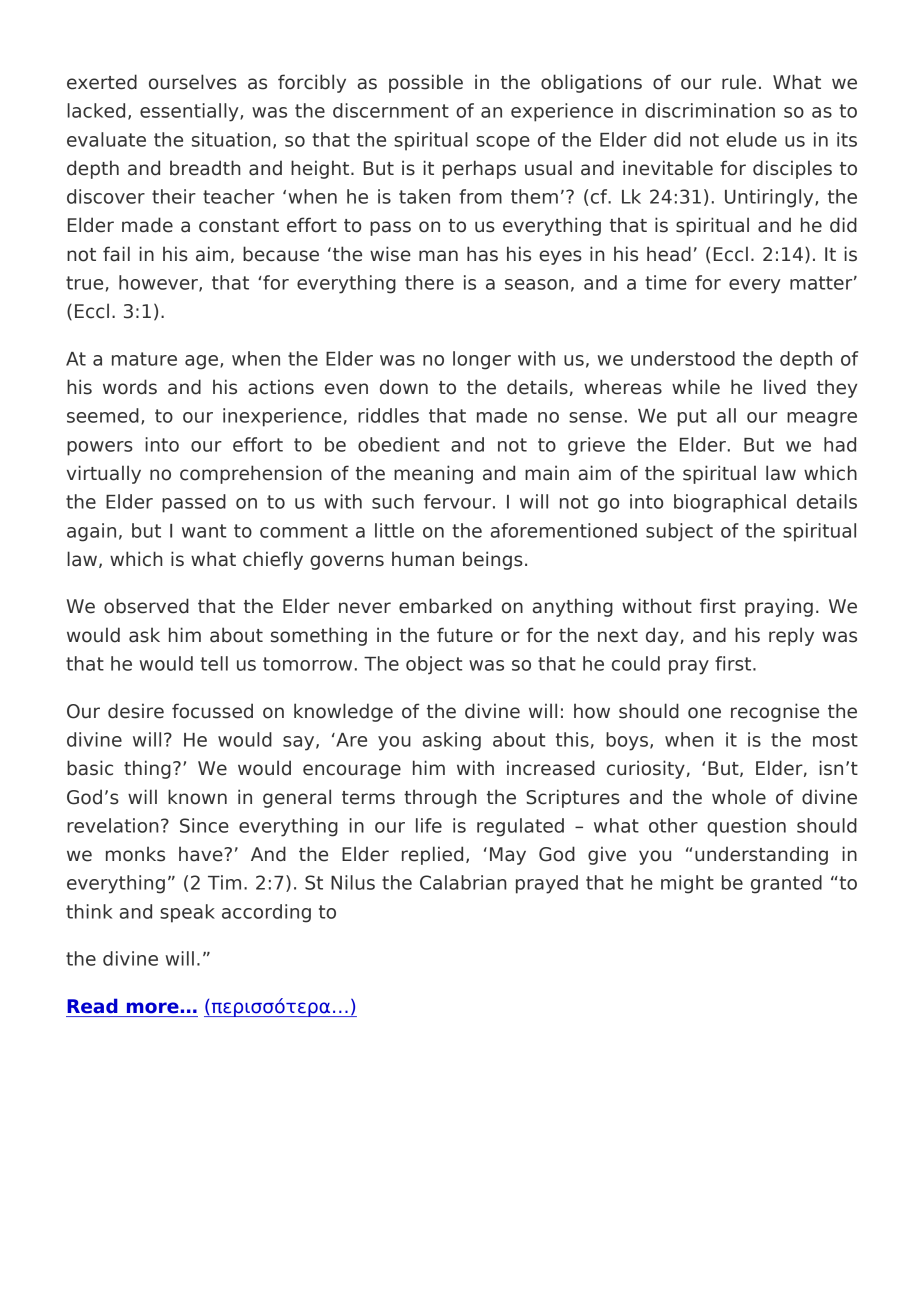  What do you see at coordinates (144, 359) in the image?
I see `mature` at bounding box center [144, 359].
